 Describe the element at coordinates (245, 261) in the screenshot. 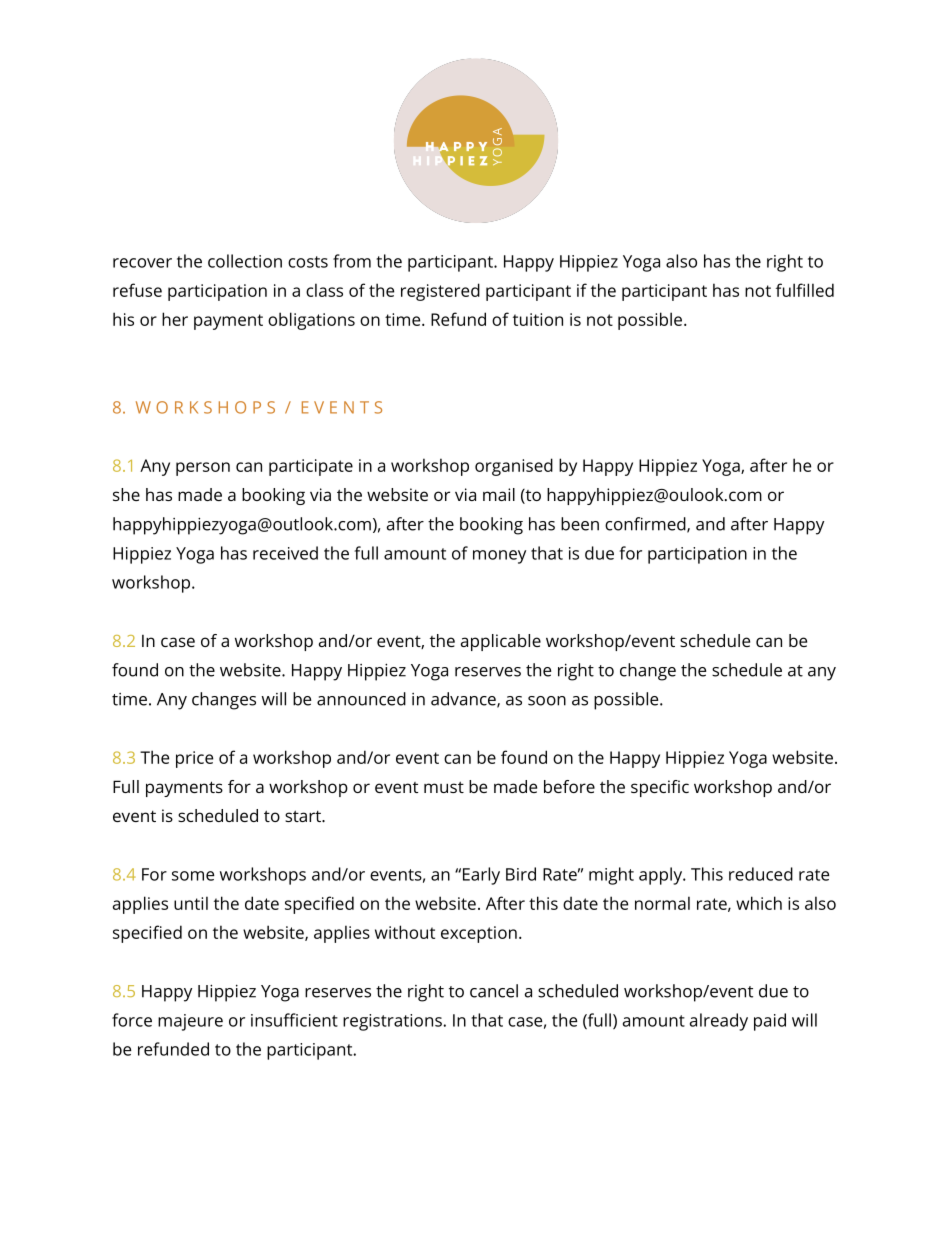

I see `collection` at that location.
